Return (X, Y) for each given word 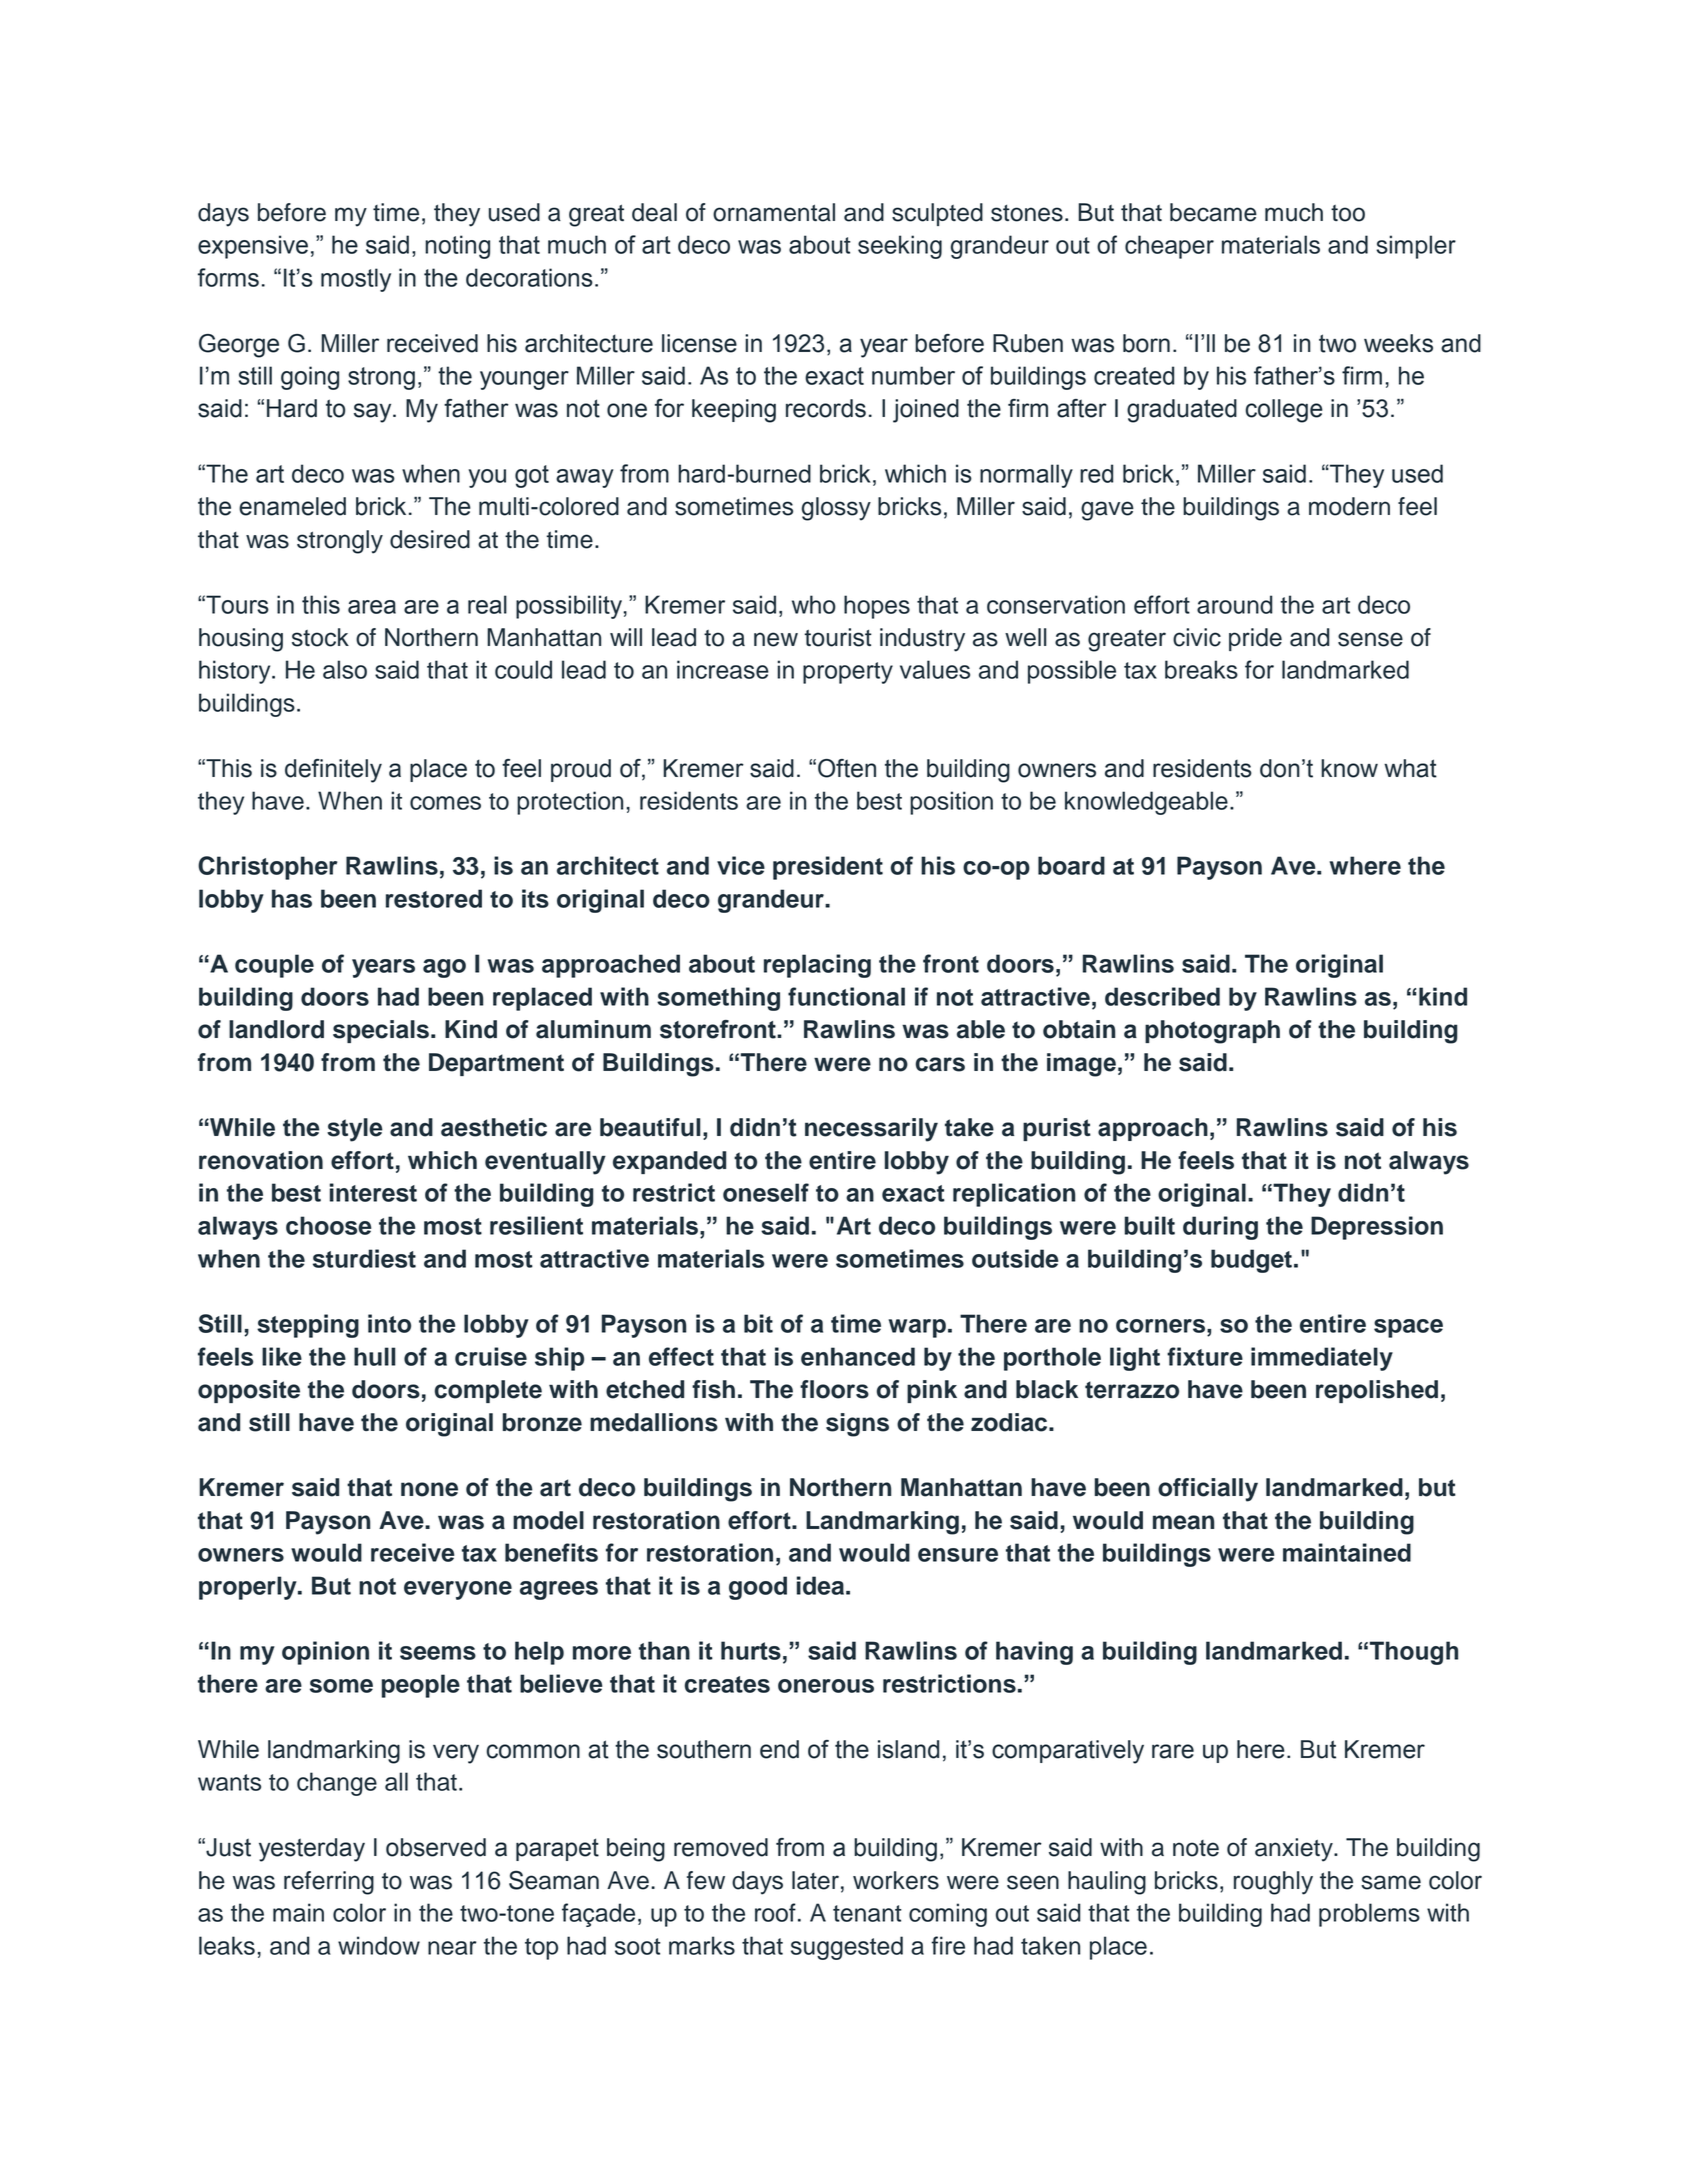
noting (457, 247)
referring (329, 1883)
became (1213, 212)
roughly (1273, 1883)
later (815, 1880)
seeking (900, 247)
